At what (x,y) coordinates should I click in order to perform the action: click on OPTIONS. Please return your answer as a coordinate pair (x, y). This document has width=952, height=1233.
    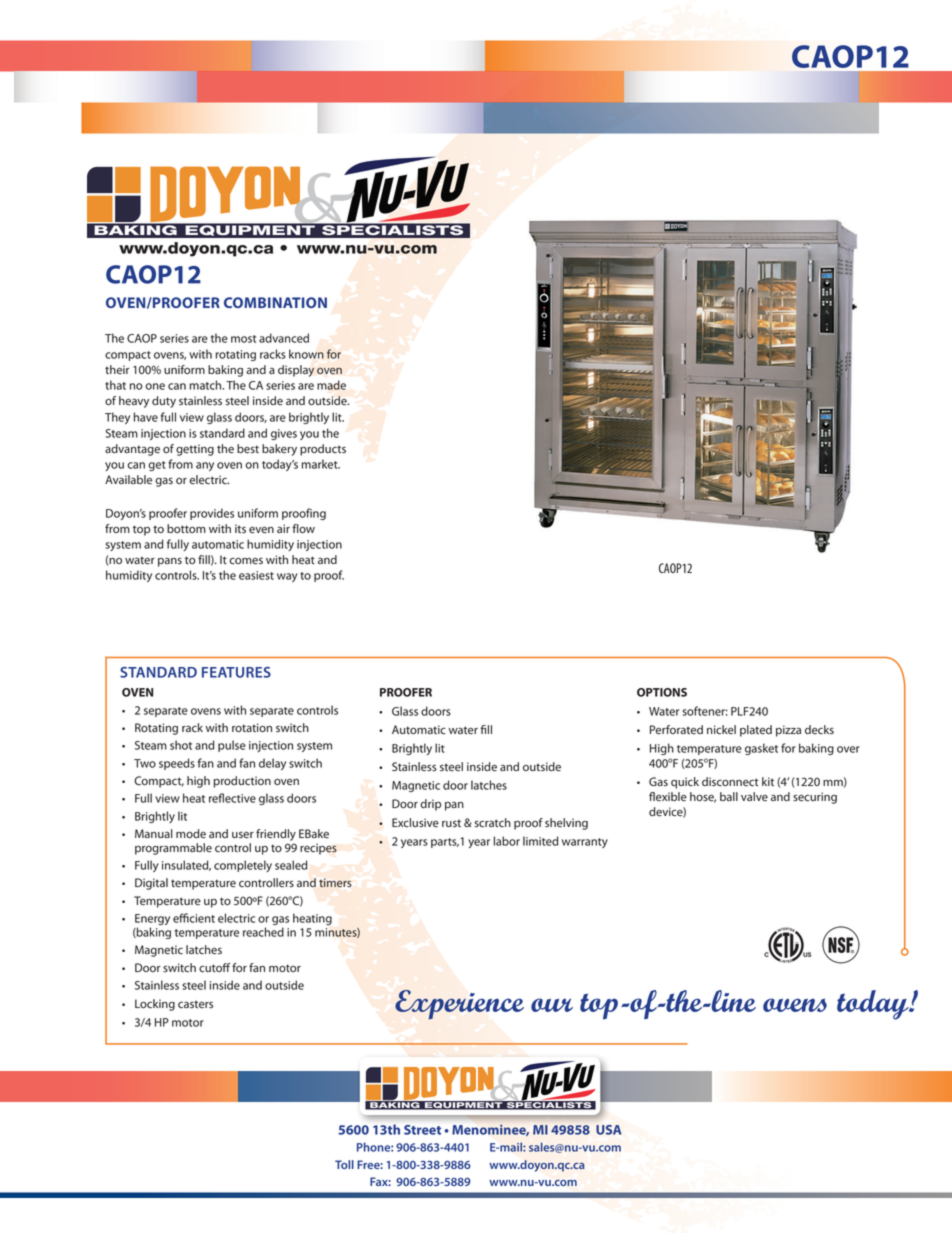
    Looking at the image, I should click on (662, 692).
